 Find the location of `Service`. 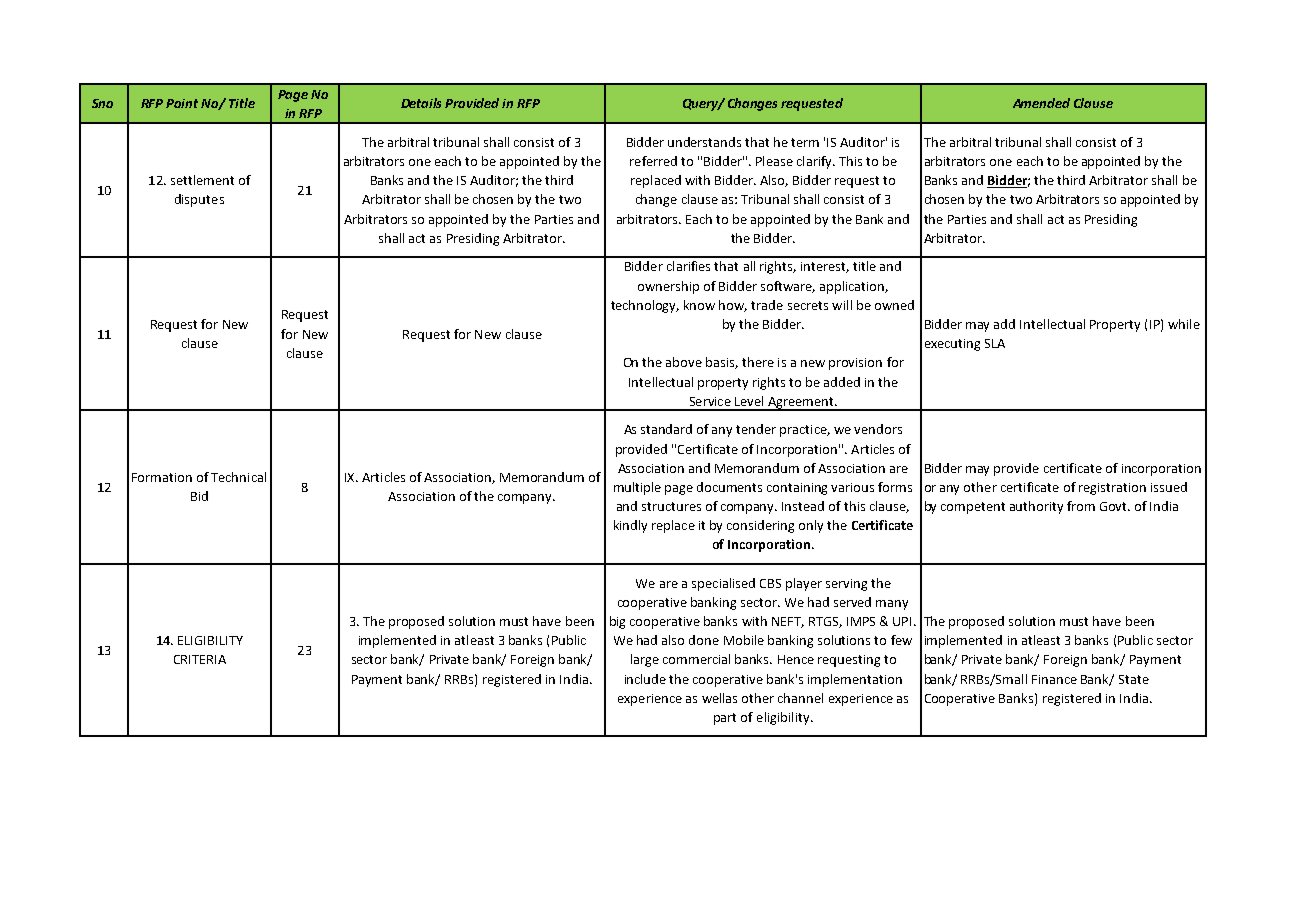

Service is located at coordinates (710, 401).
